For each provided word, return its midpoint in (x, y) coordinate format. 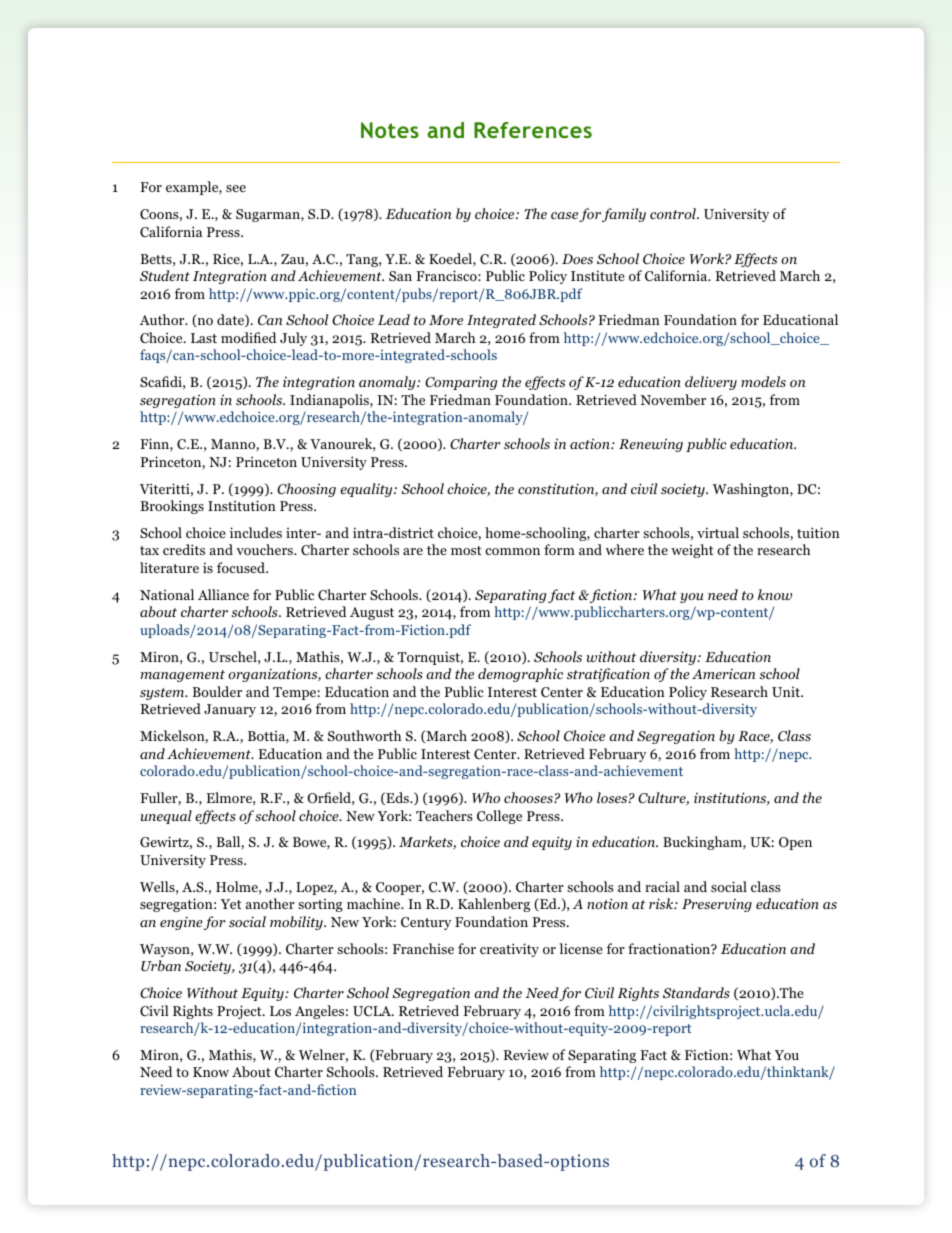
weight (692, 551)
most (466, 550)
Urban (161, 966)
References (533, 130)
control (674, 213)
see (236, 188)
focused (242, 567)
